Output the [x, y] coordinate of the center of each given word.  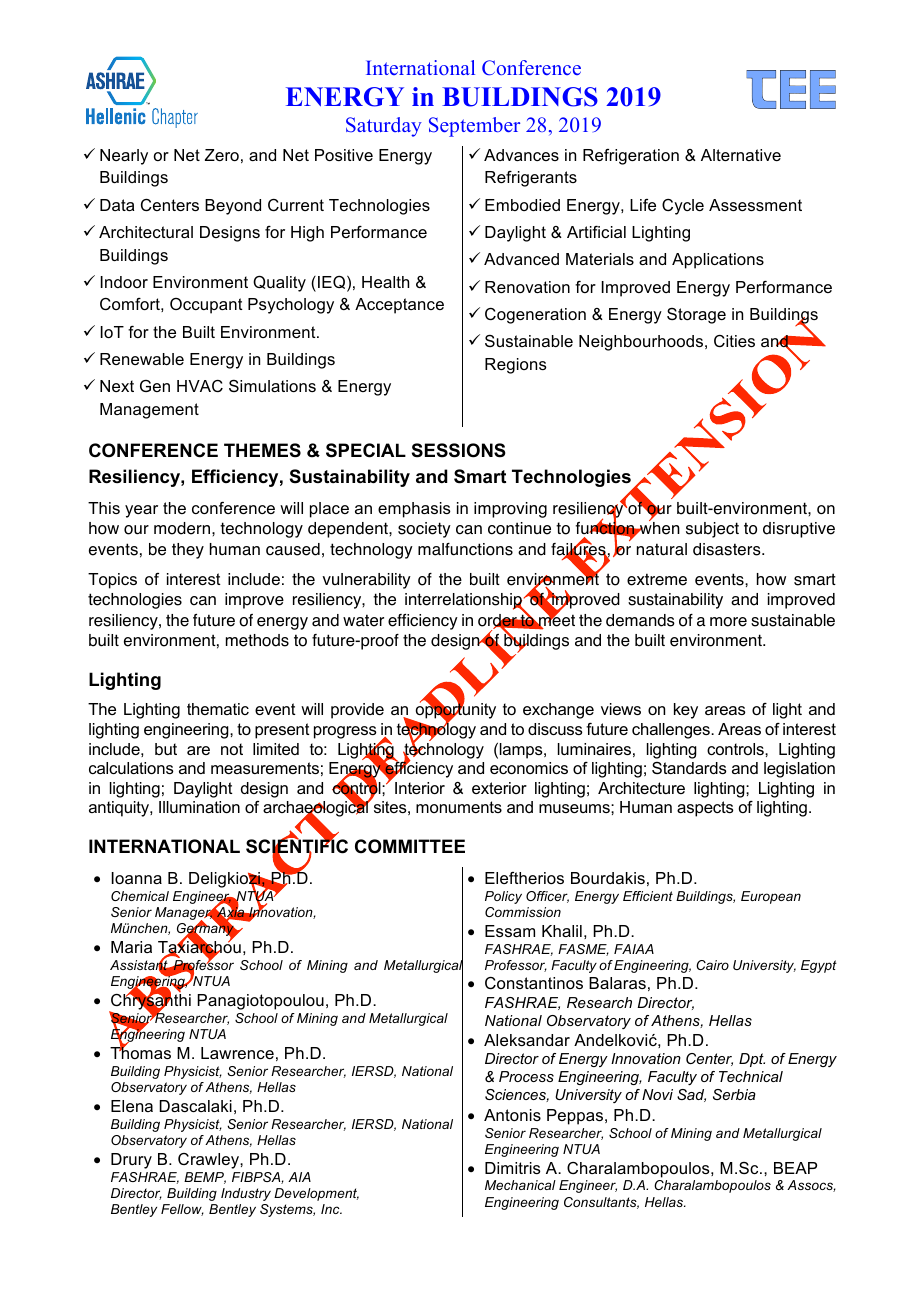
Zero [222, 155]
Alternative [741, 155]
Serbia [734, 1094]
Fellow [182, 1210]
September [474, 127]
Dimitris [513, 1168]
